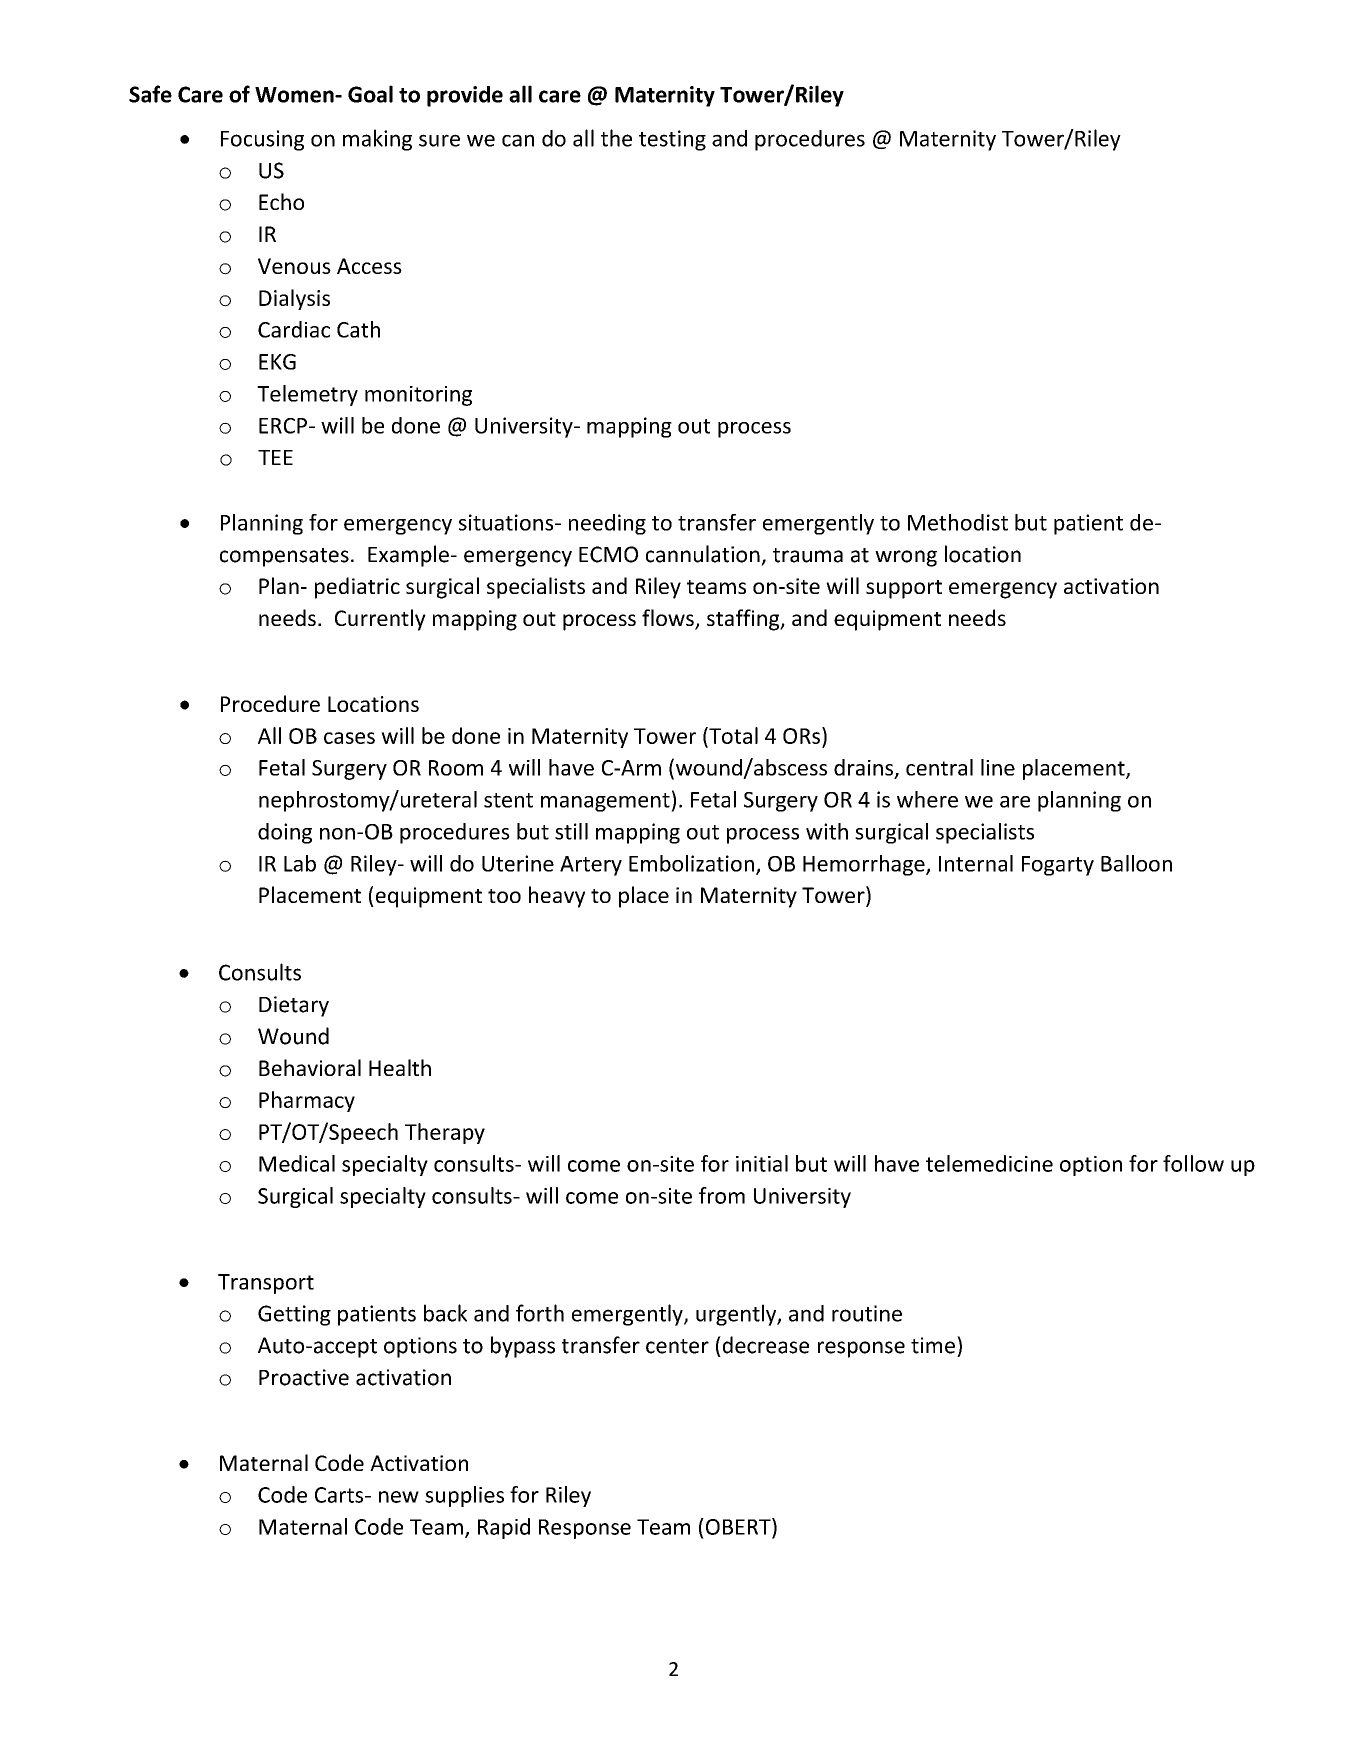 This image has width=1347, height=1743. Describe the element at coordinates (958, 522) in the image. I see `Methodist` at that location.
